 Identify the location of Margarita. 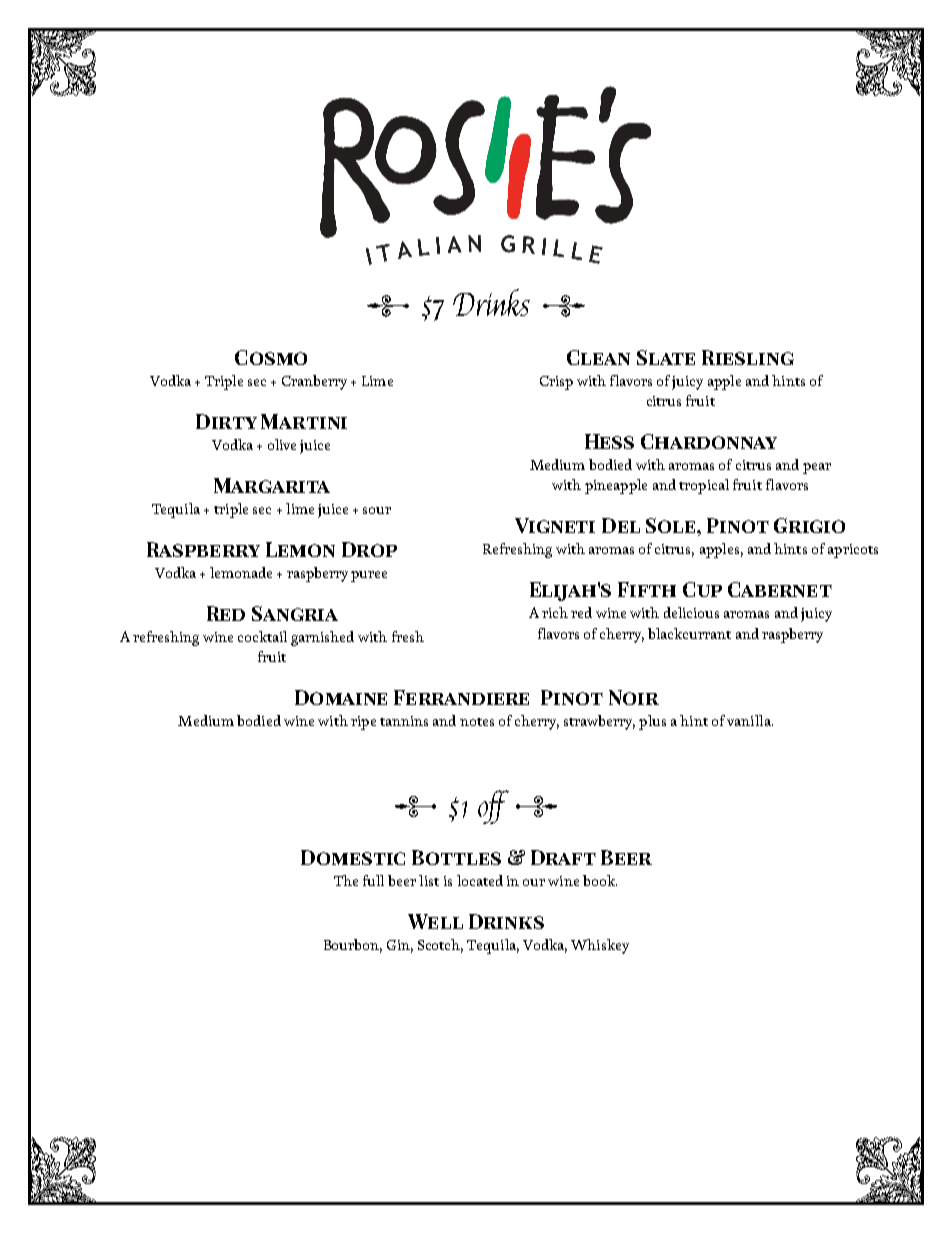
(272, 485).
